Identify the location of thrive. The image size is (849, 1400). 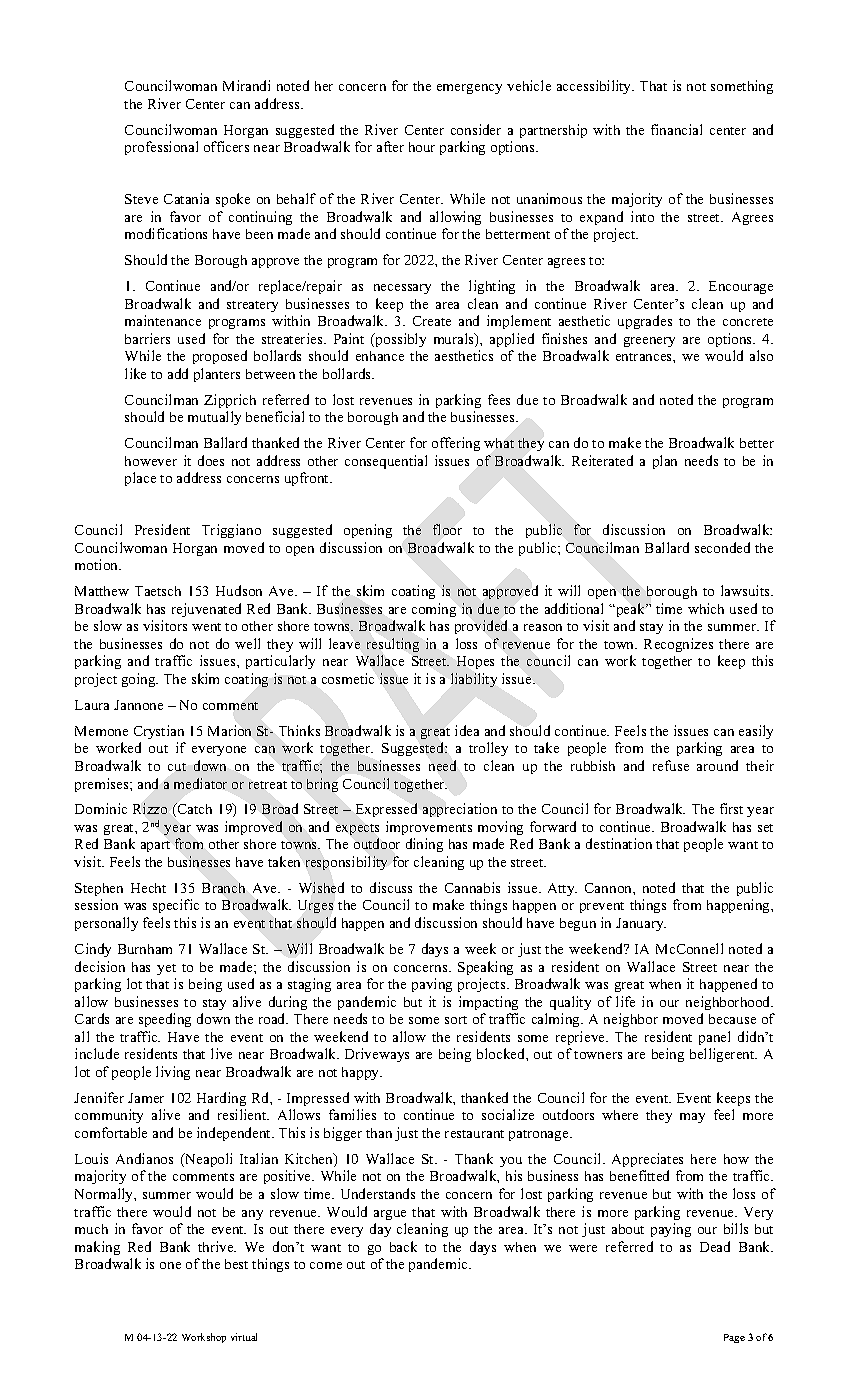
(217, 1246).
